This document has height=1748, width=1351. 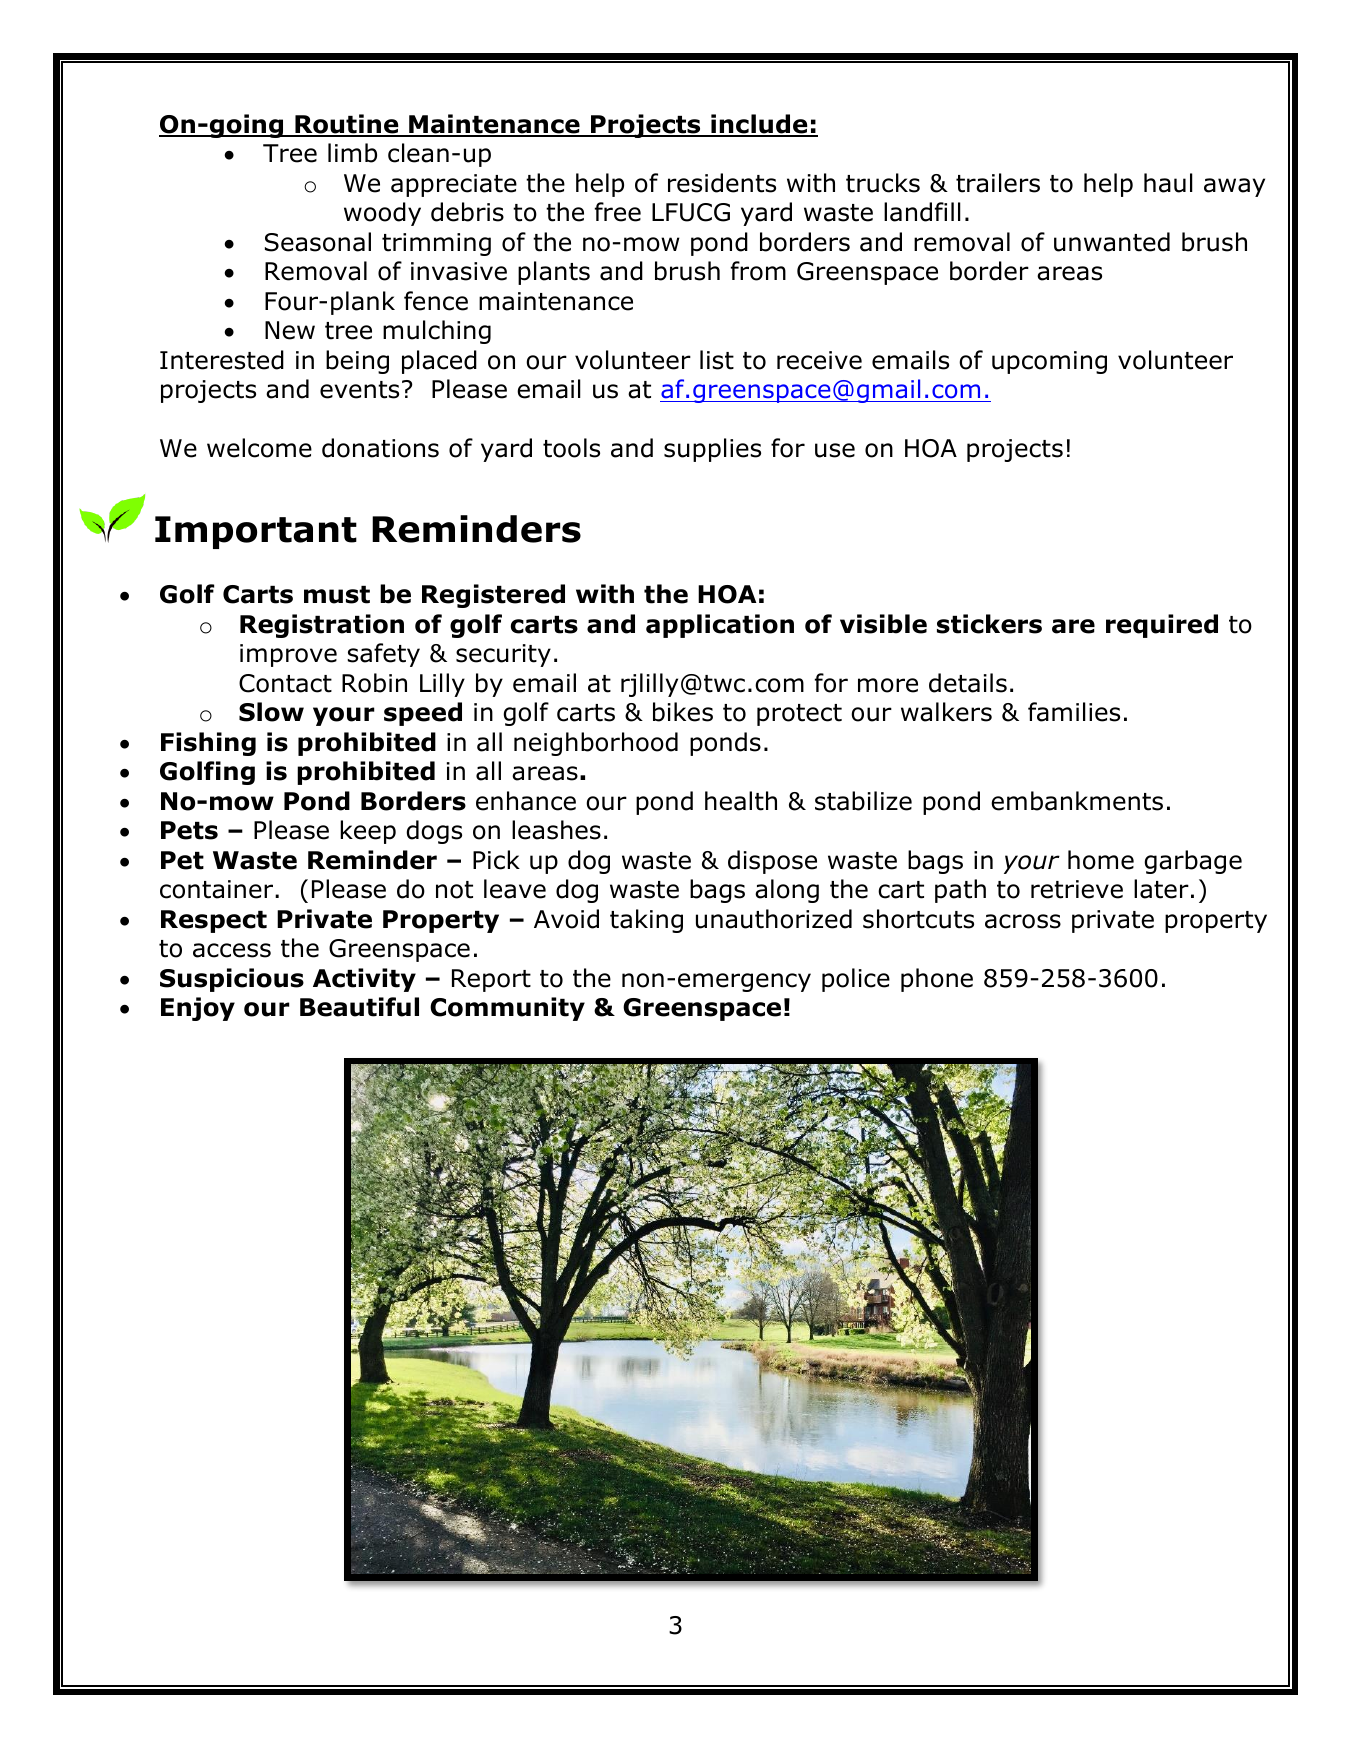 What do you see at coordinates (720, 626) in the document?
I see `application` at bounding box center [720, 626].
